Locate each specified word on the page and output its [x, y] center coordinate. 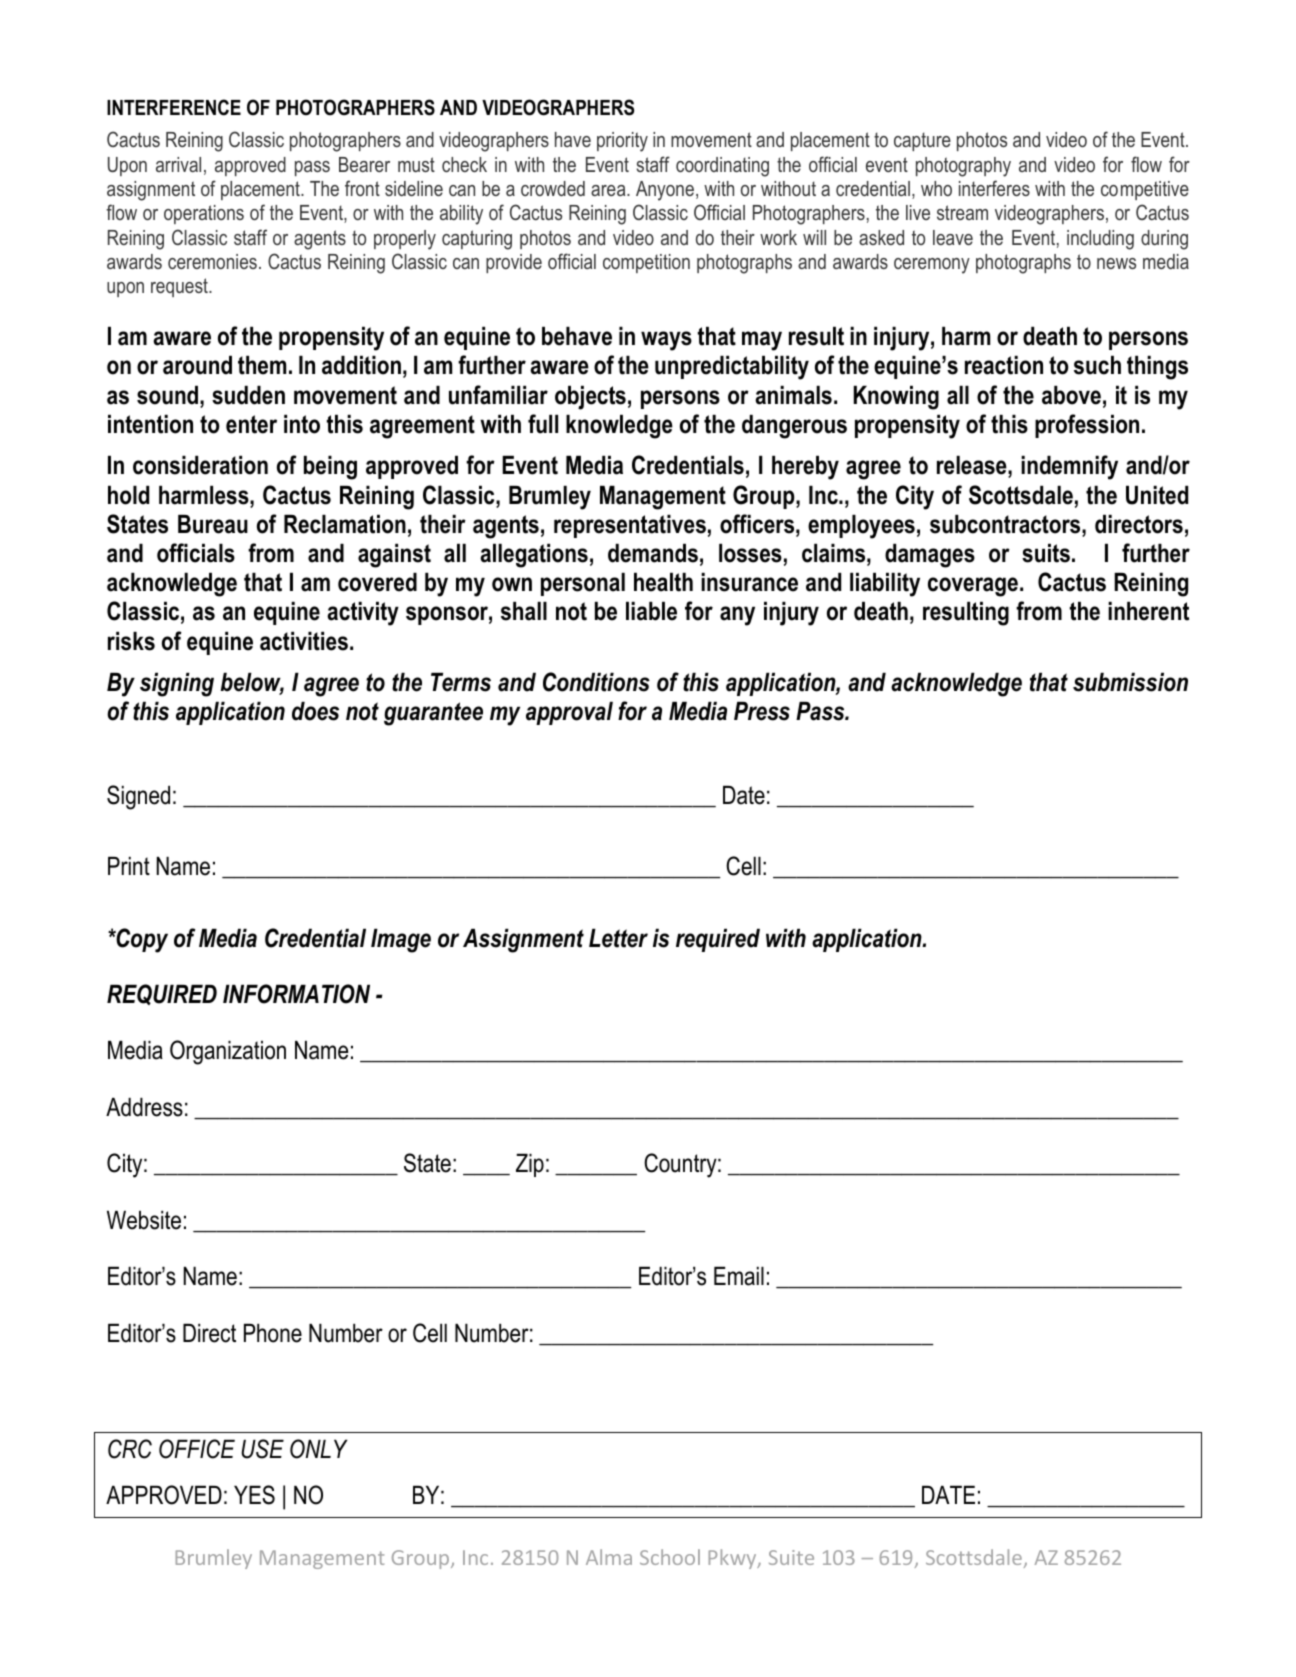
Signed [138, 797]
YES [254, 1495]
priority [622, 142]
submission [1130, 682]
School [670, 1557]
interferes [994, 188]
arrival [178, 164]
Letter [618, 938]
